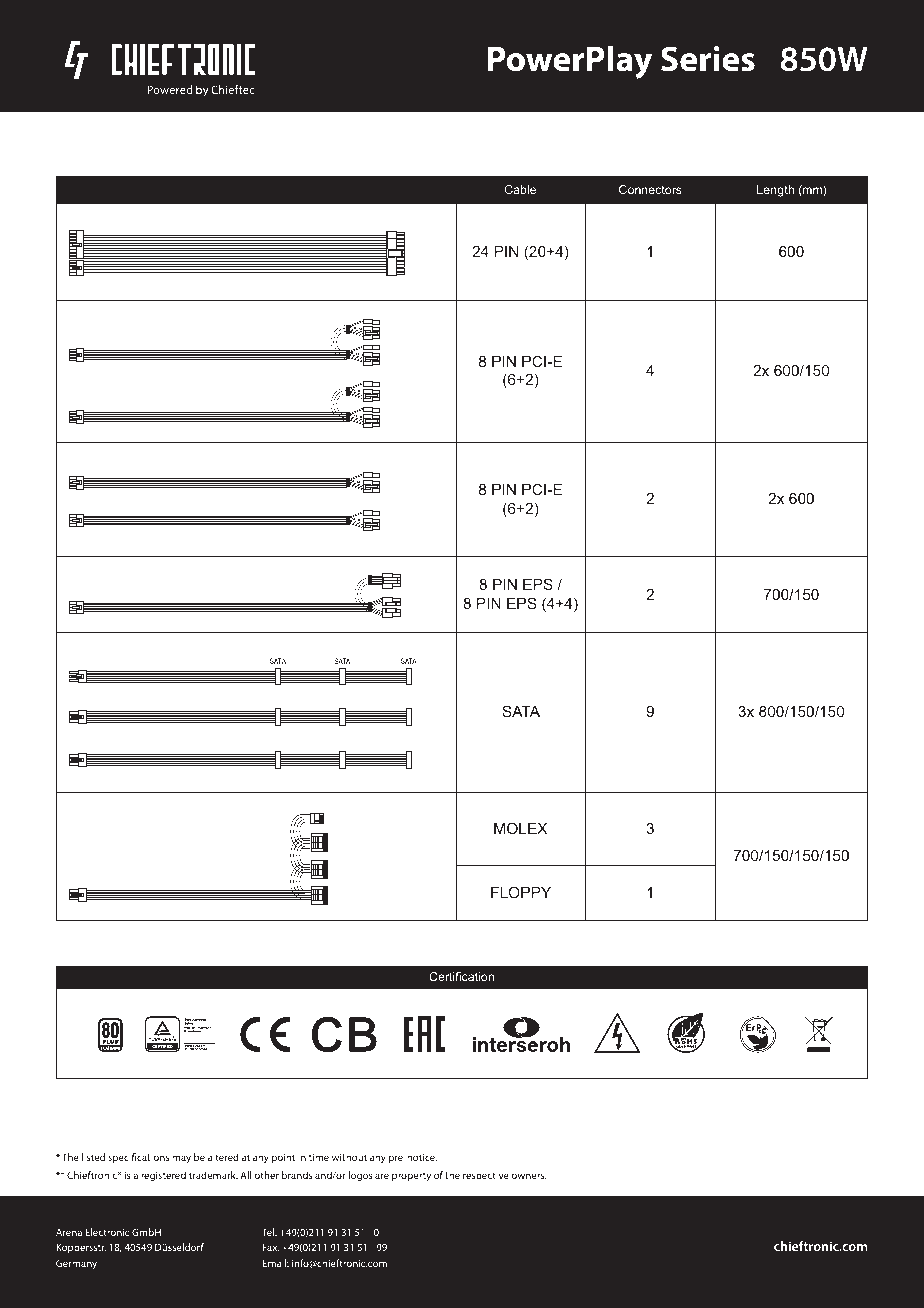 The height and width of the image is (1308, 924). I want to click on property, so click(411, 1176).
